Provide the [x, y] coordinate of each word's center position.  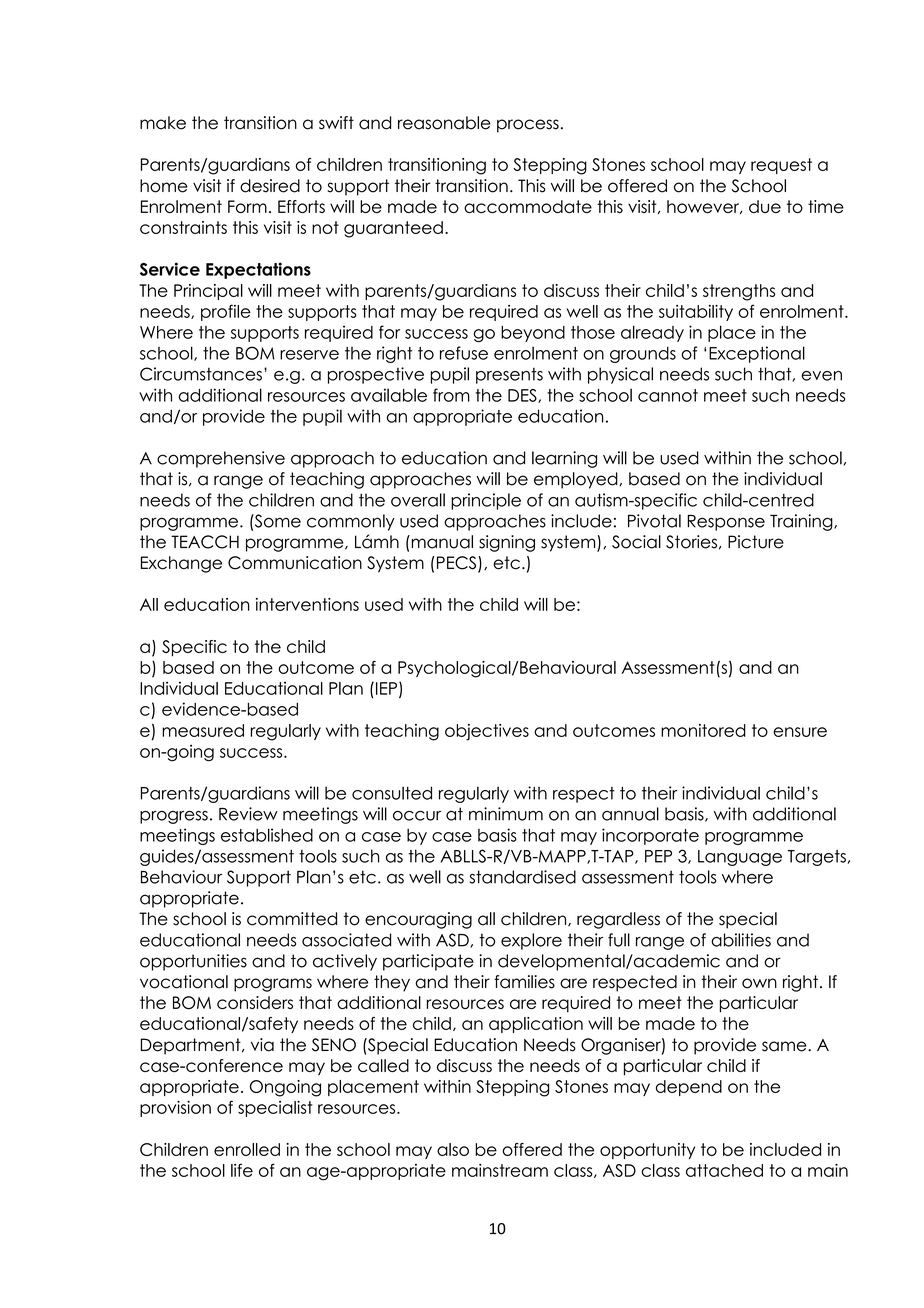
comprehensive [221, 459]
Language [740, 858]
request [781, 166]
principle [486, 501]
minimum [506, 814]
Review [248, 814]
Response [726, 523]
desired [270, 186]
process [528, 126]
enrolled [247, 1149]
